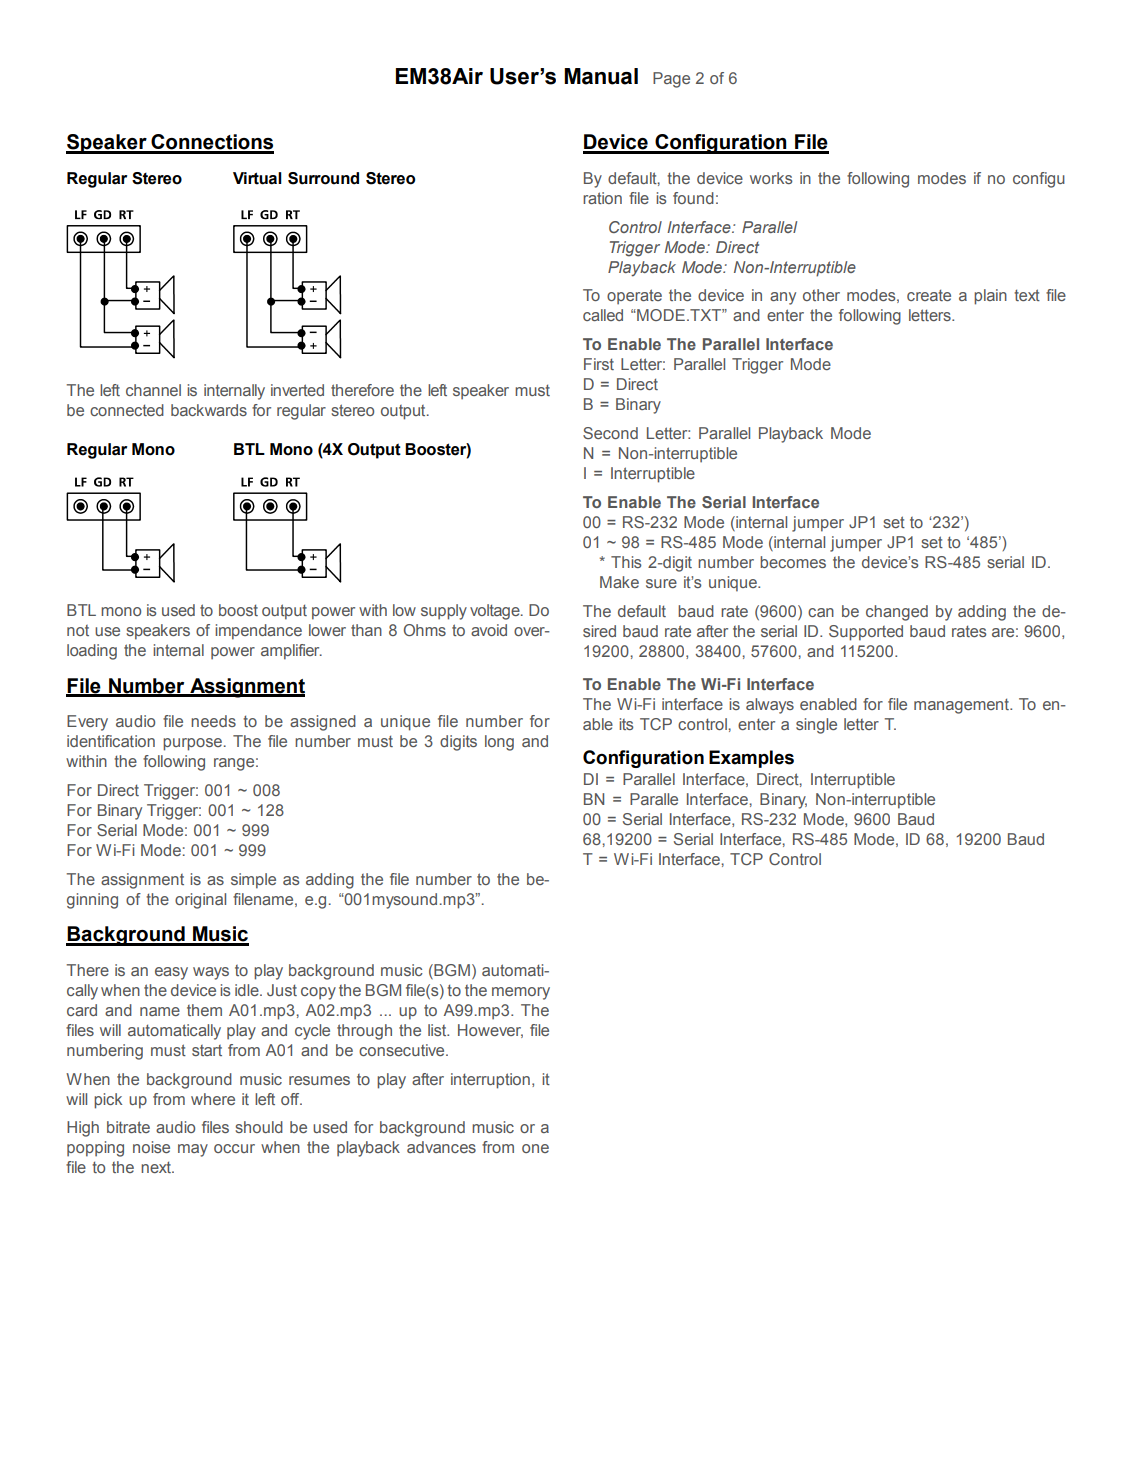 Image resolution: width=1132 pixels, height=1465 pixels. I want to click on Manual, so click(601, 76).
